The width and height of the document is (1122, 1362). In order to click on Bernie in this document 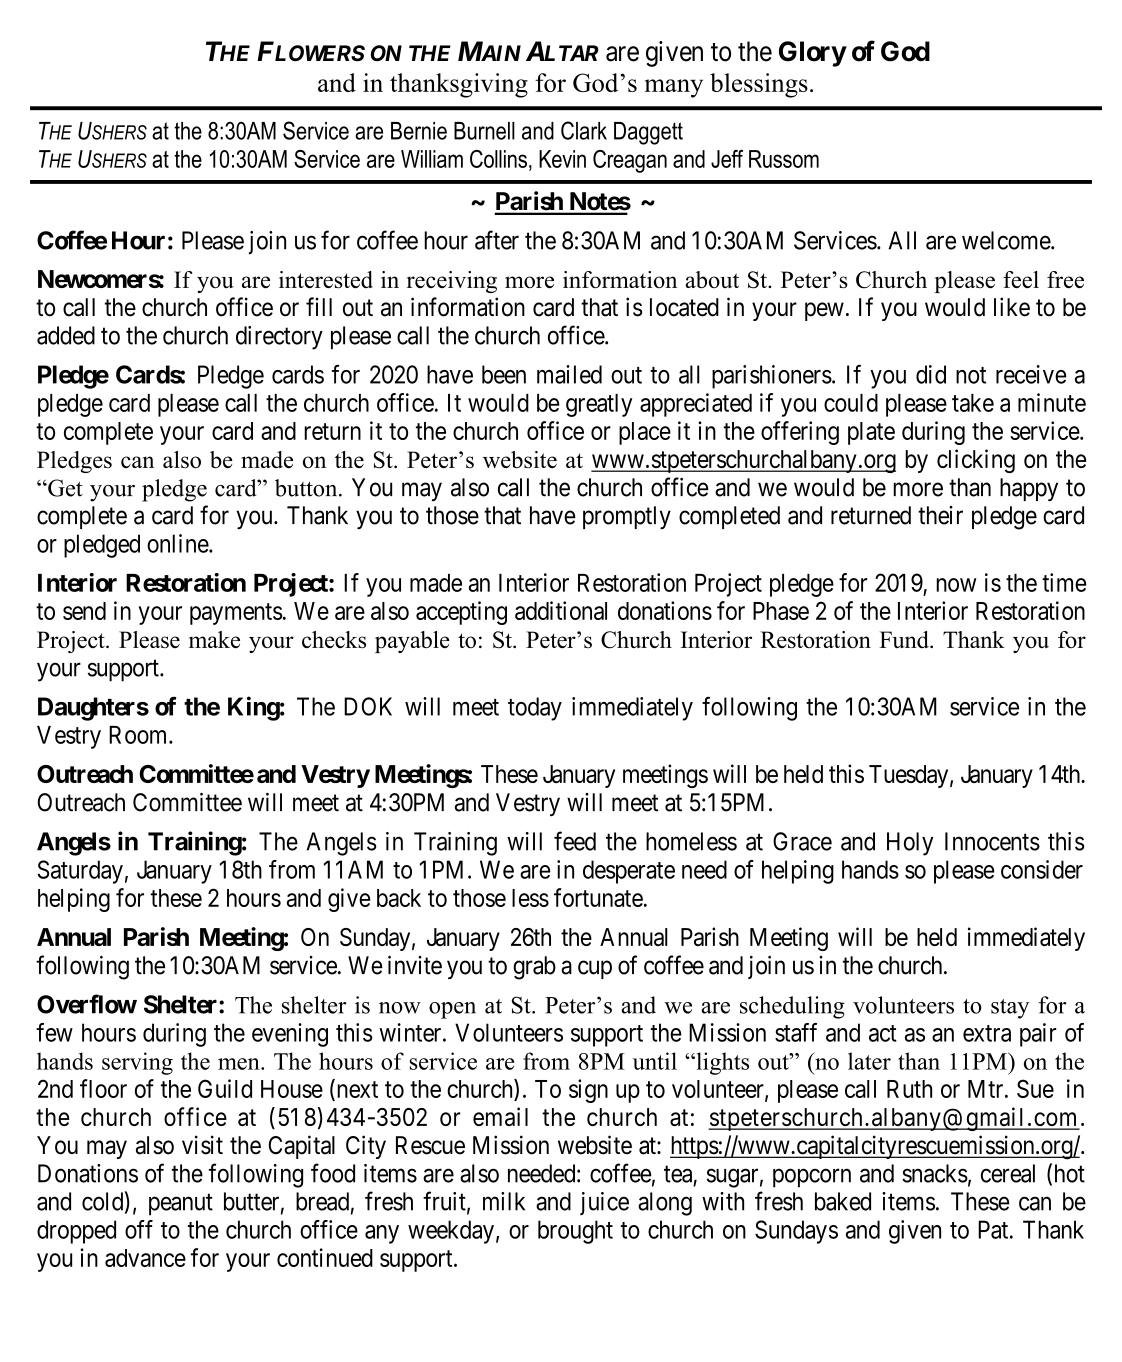, I will do `click(419, 131)`.
